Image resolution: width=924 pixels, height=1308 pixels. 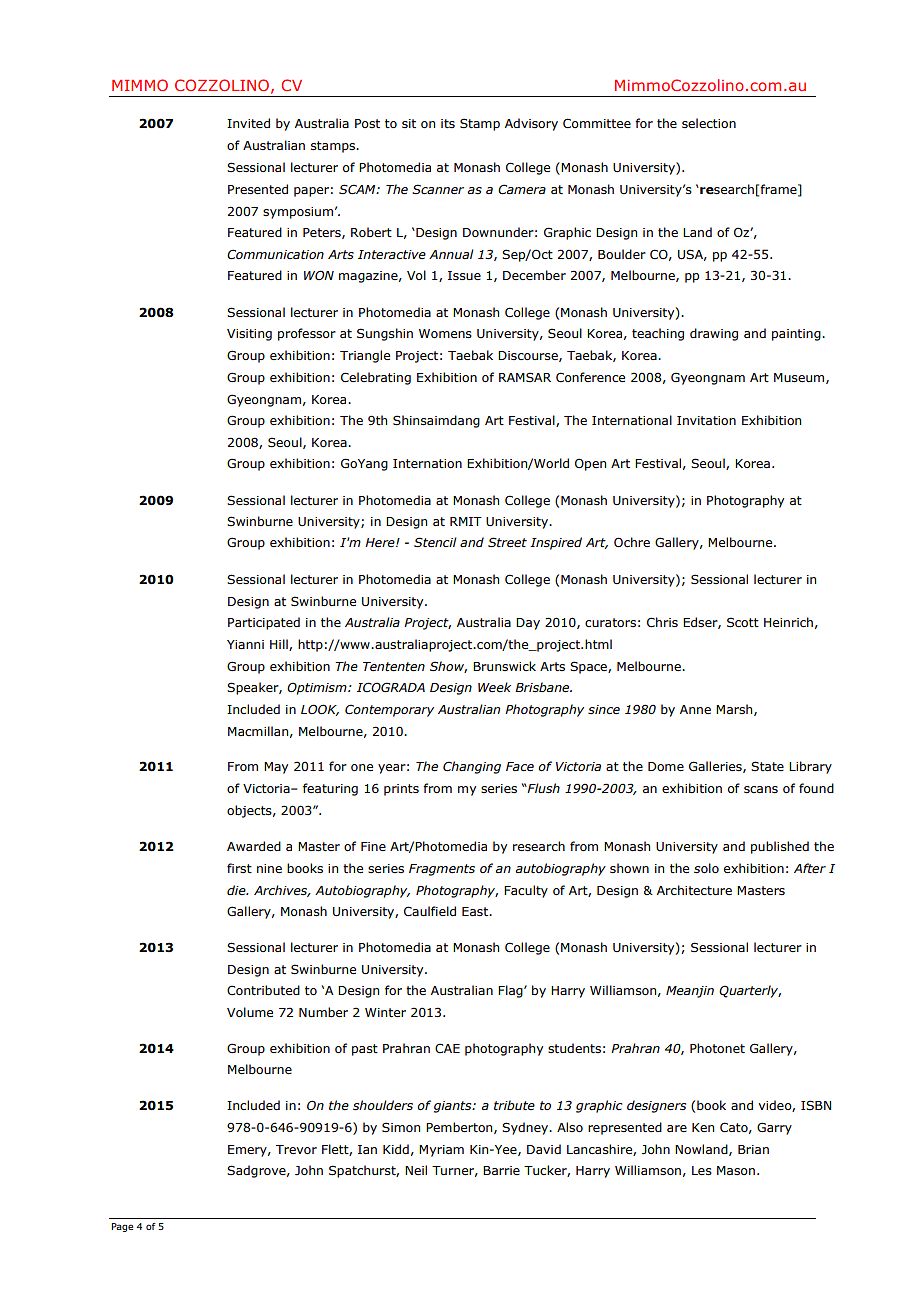 What do you see at coordinates (743, 622) in the image?
I see `Scott` at bounding box center [743, 622].
